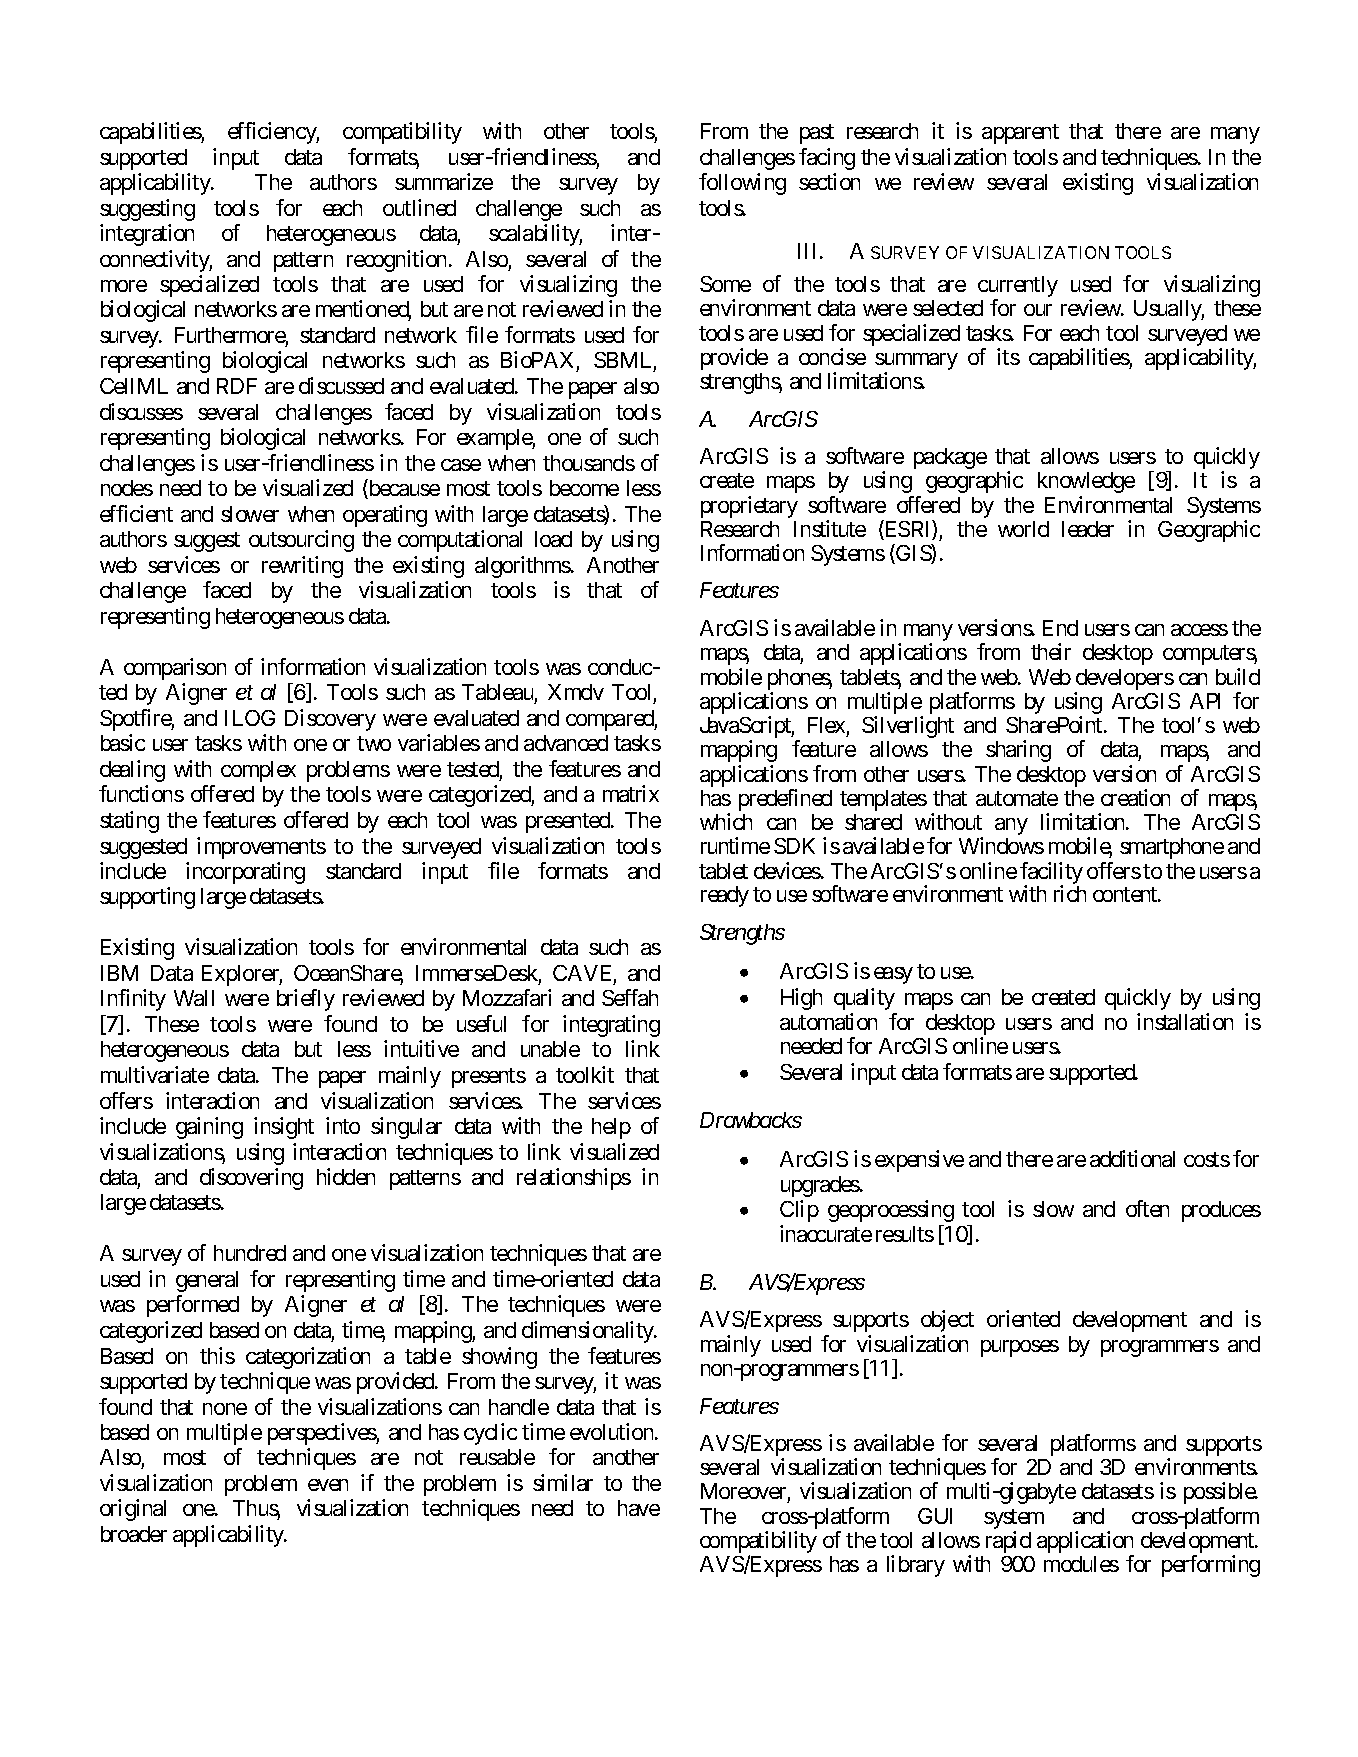 The width and height of the page is (1358, 1757). What do you see at coordinates (611, 1026) in the page?
I see `integrating` at bounding box center [611, 1026].
